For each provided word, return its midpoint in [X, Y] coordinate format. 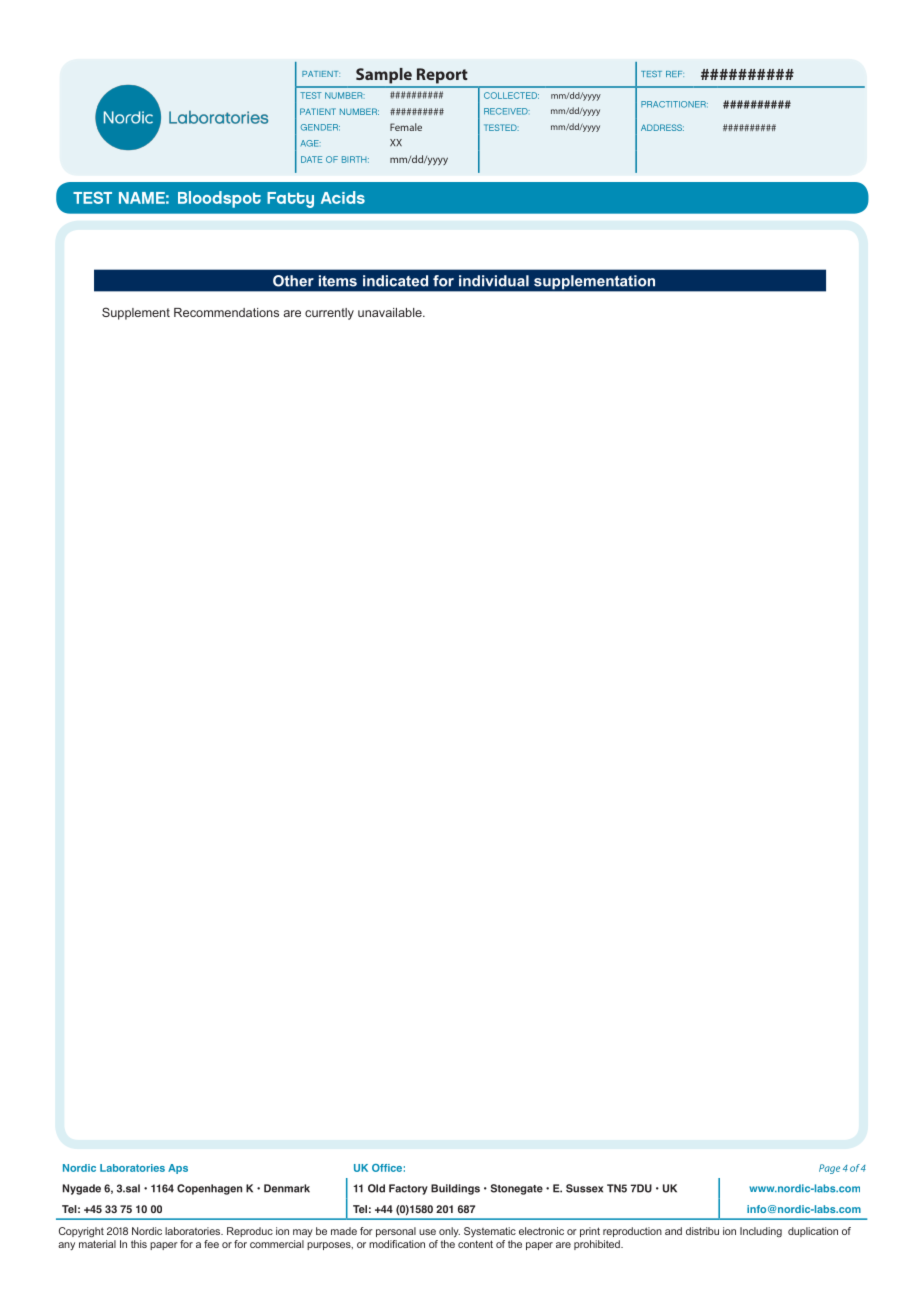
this [139, 1244]
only [449, 1232]
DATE [311, 159]
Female [406, 127]
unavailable [391, 312]
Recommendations [226, 312]
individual [494, 281]
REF [675, 74]
